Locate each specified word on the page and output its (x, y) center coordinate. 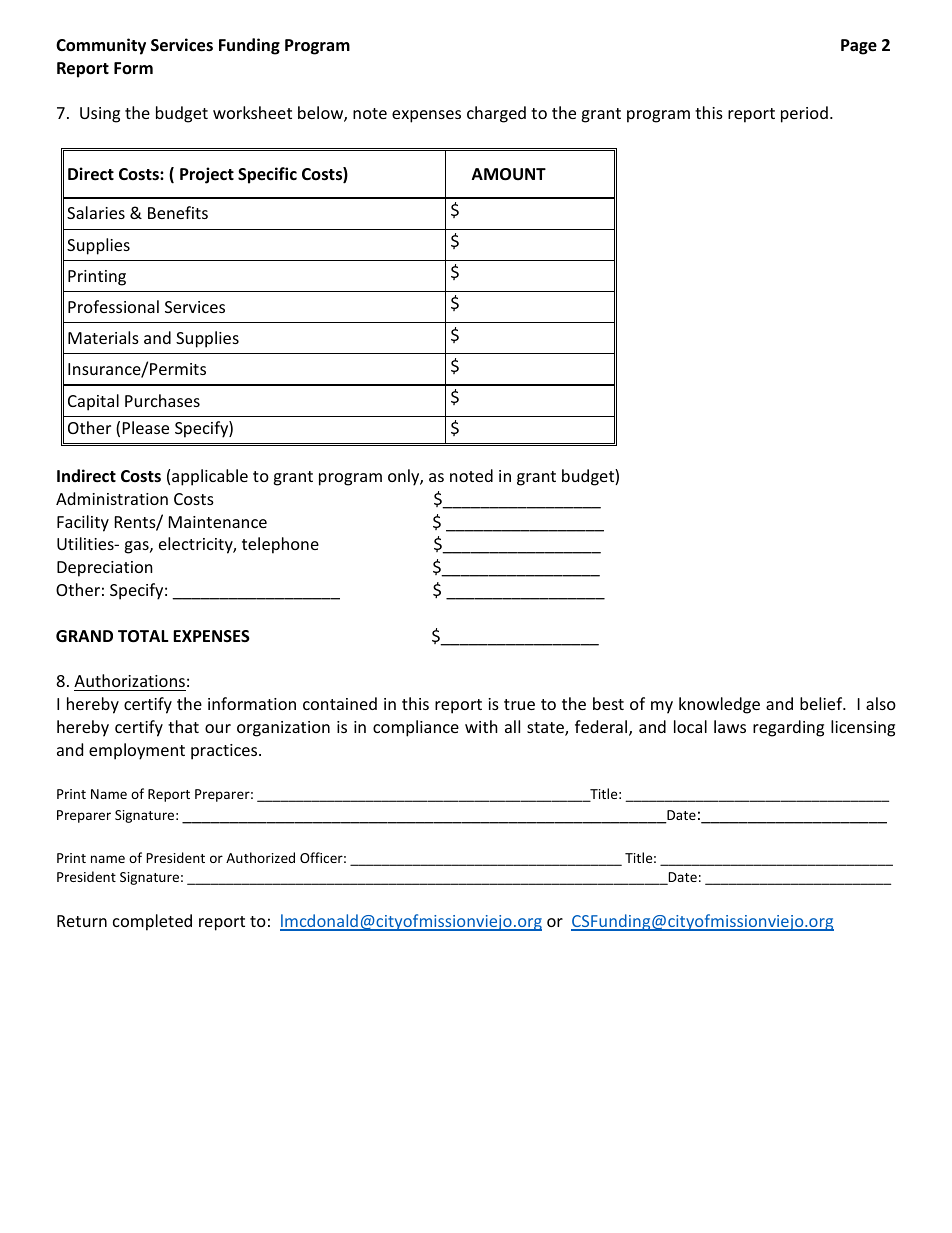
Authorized (260, 857)
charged (496, 114)
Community (101, 46)
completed (152, 922)
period (804, 114)
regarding (788, 728)
